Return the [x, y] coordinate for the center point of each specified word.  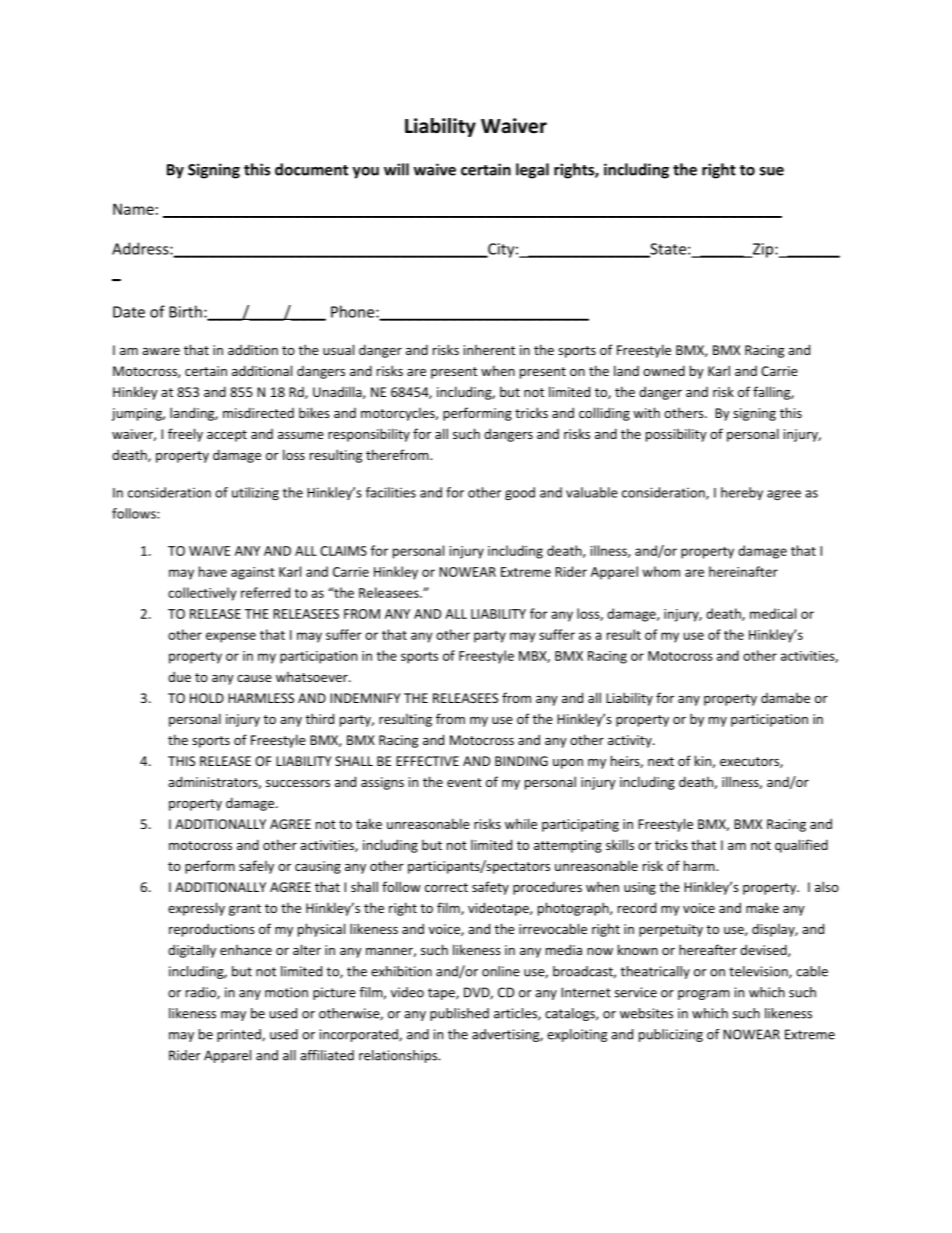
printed [240, 1035]
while [521, 823]
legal [532, 171]
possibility [676, 435]
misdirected [258, 412]
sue [772, 171]
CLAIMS [343, 551]
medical [773, 613]
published [459, 1014]
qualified [801, 846]
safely [256, 867]
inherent [489, 350]
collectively [202, 594]
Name [133, 209]
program [704, 995]
